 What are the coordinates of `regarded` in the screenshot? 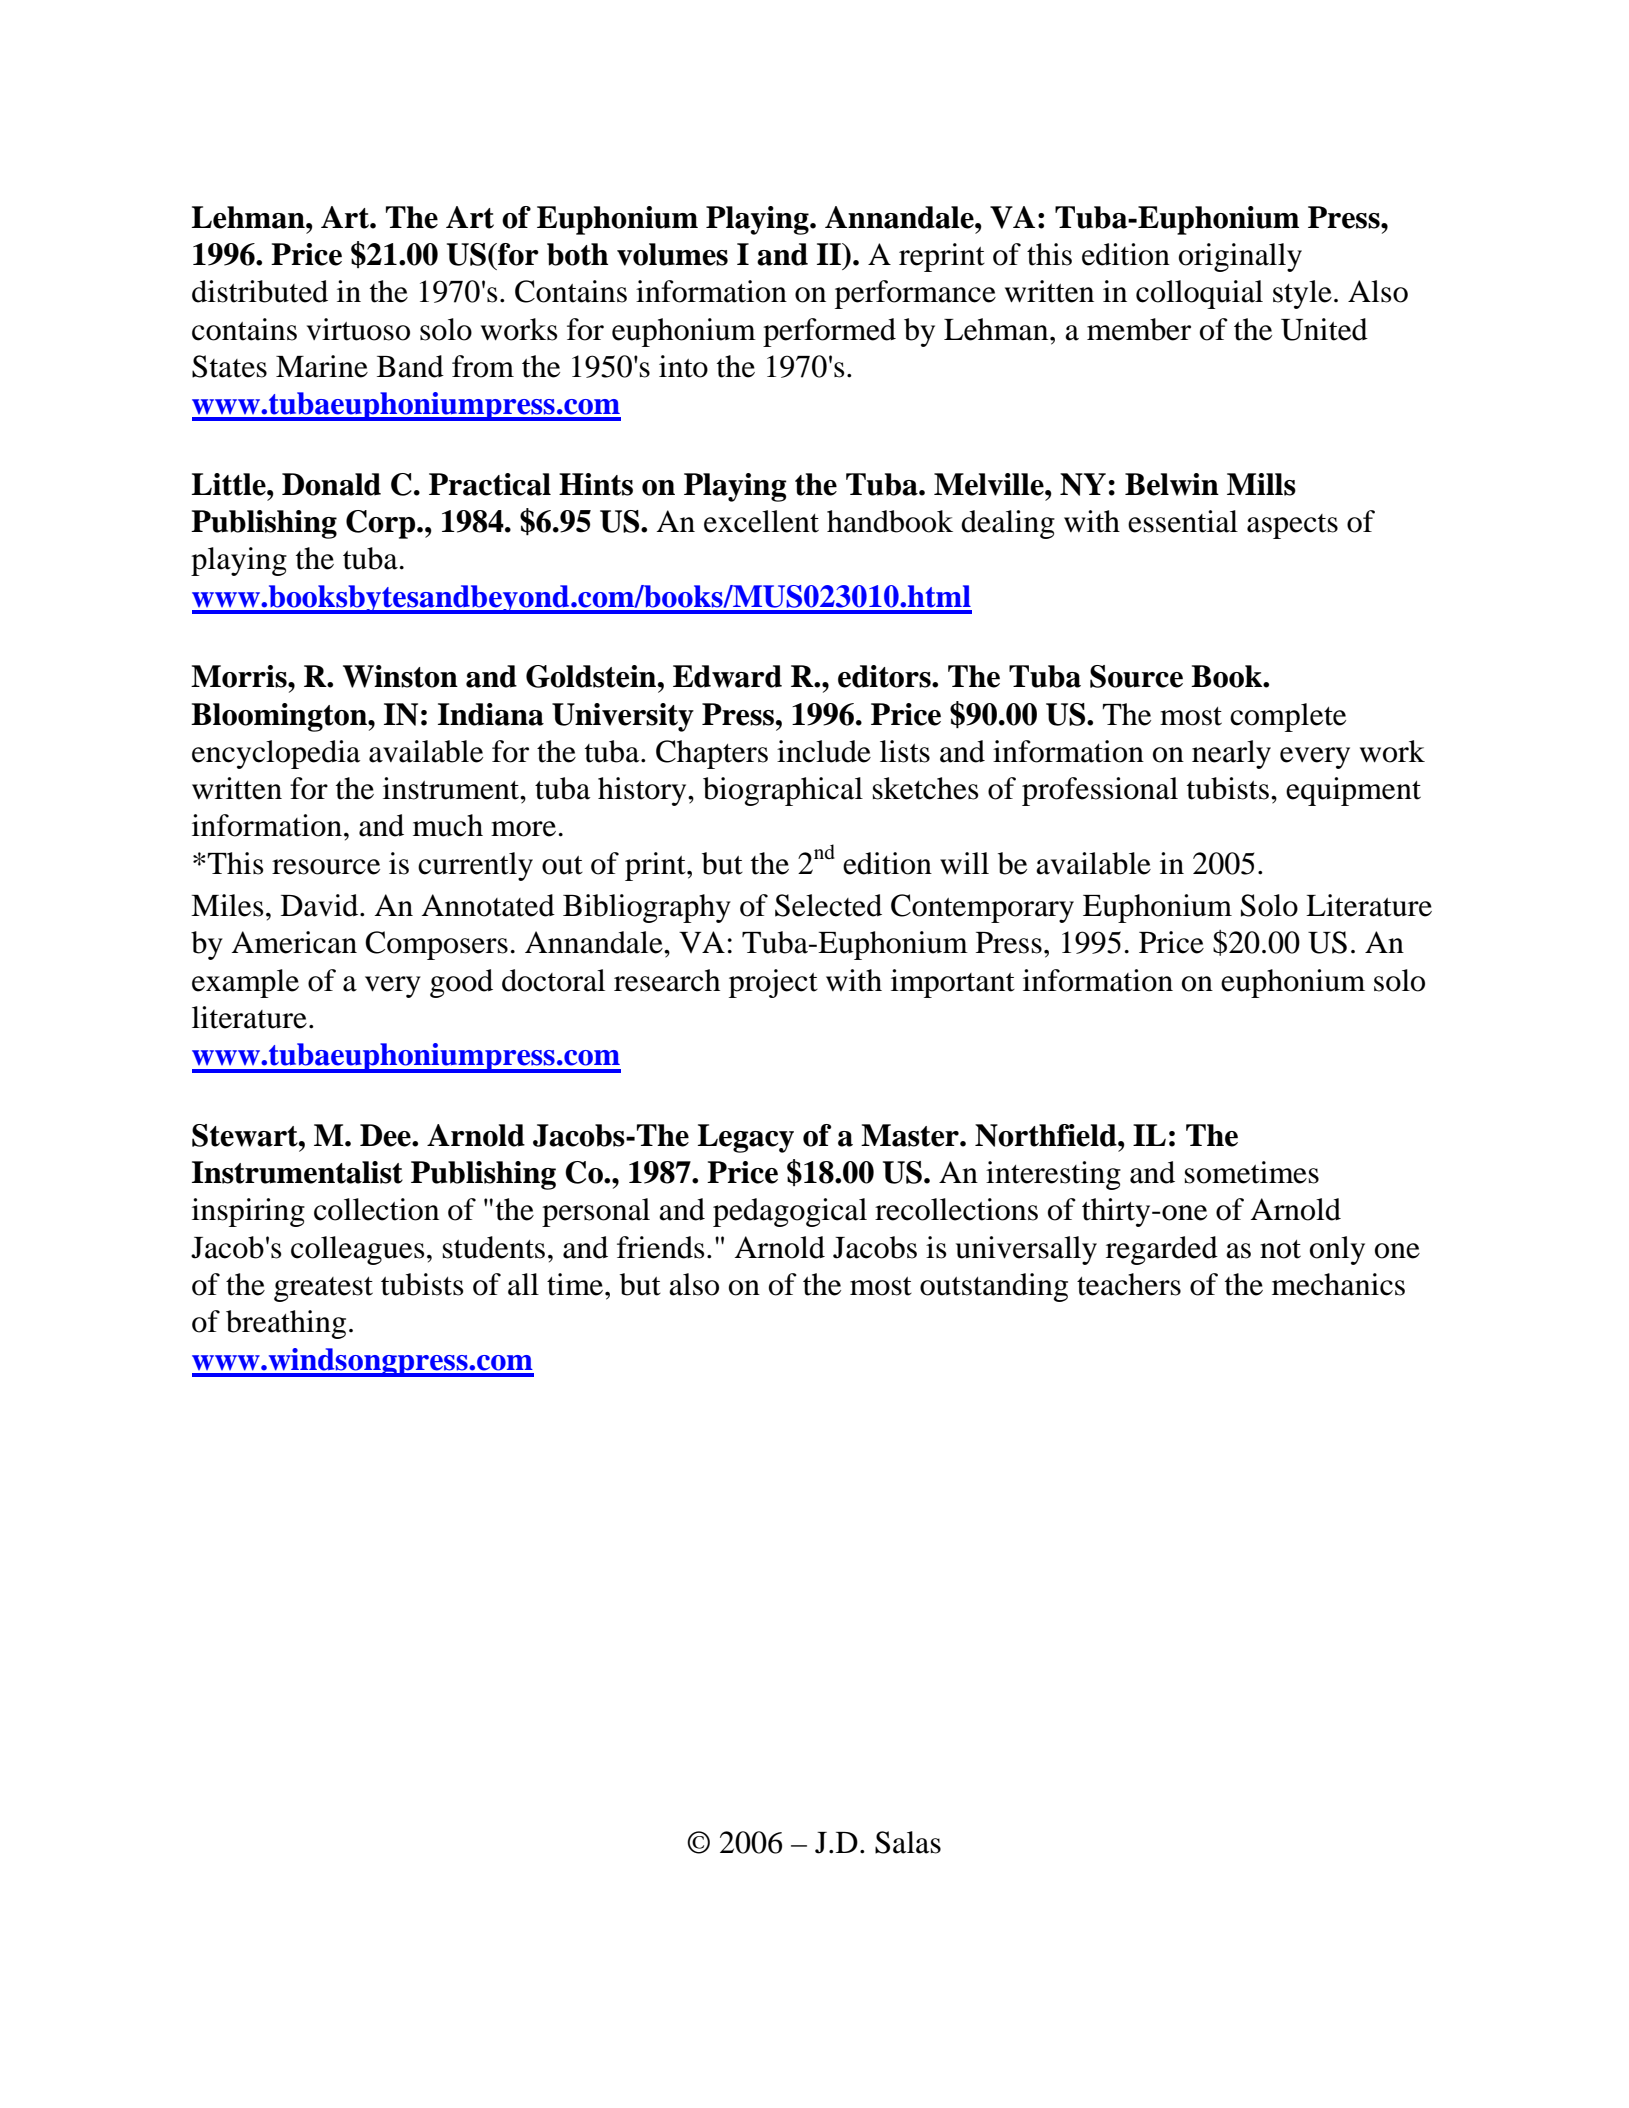 It's located at (1162, 1250).
